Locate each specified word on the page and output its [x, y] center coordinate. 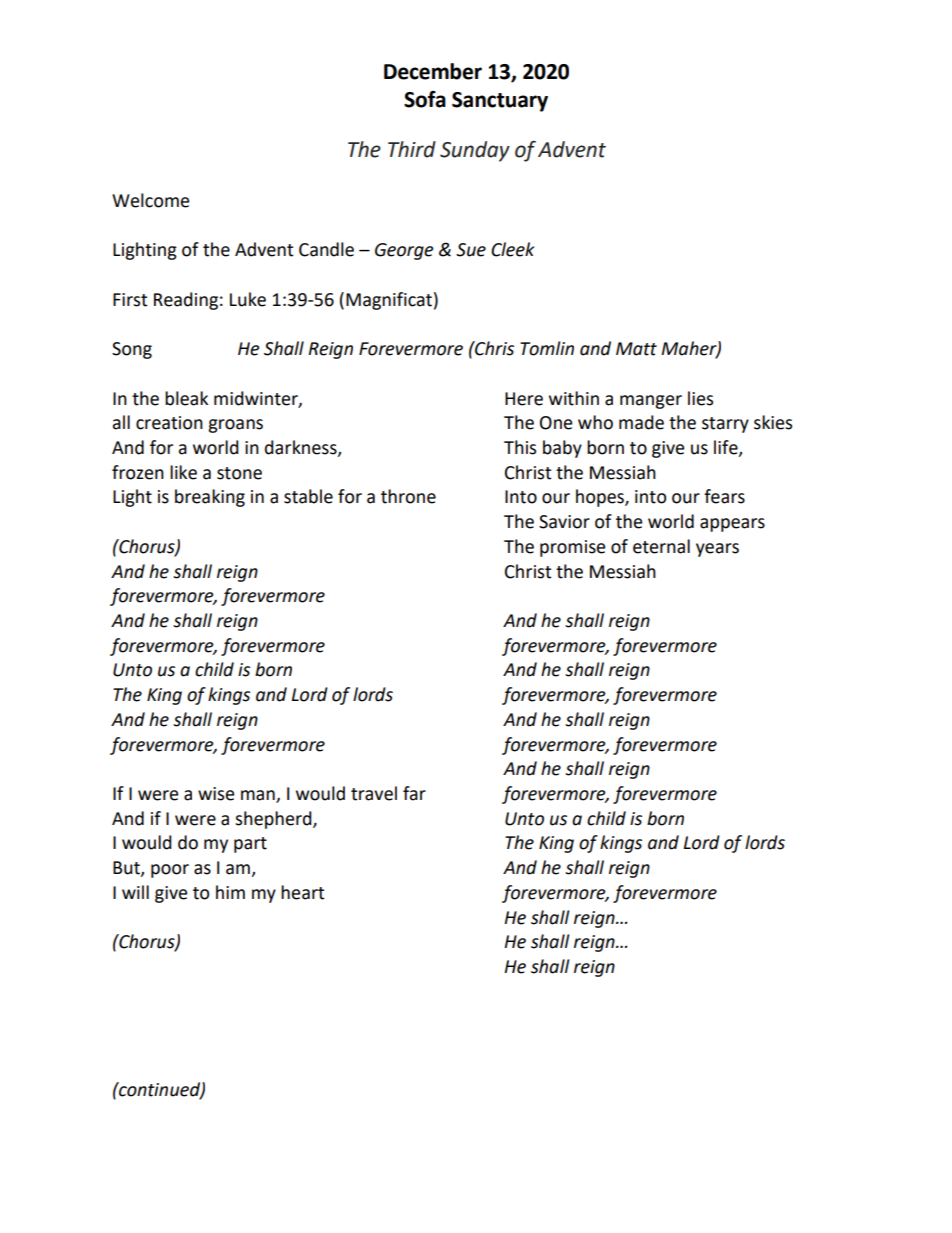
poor [170, 871]
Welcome [150, 200]
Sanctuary [500, 102]
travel [374, 793]
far [414, 793]
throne [408, 496]
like [183, 472]
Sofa [425, 99]
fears [724, 496]
